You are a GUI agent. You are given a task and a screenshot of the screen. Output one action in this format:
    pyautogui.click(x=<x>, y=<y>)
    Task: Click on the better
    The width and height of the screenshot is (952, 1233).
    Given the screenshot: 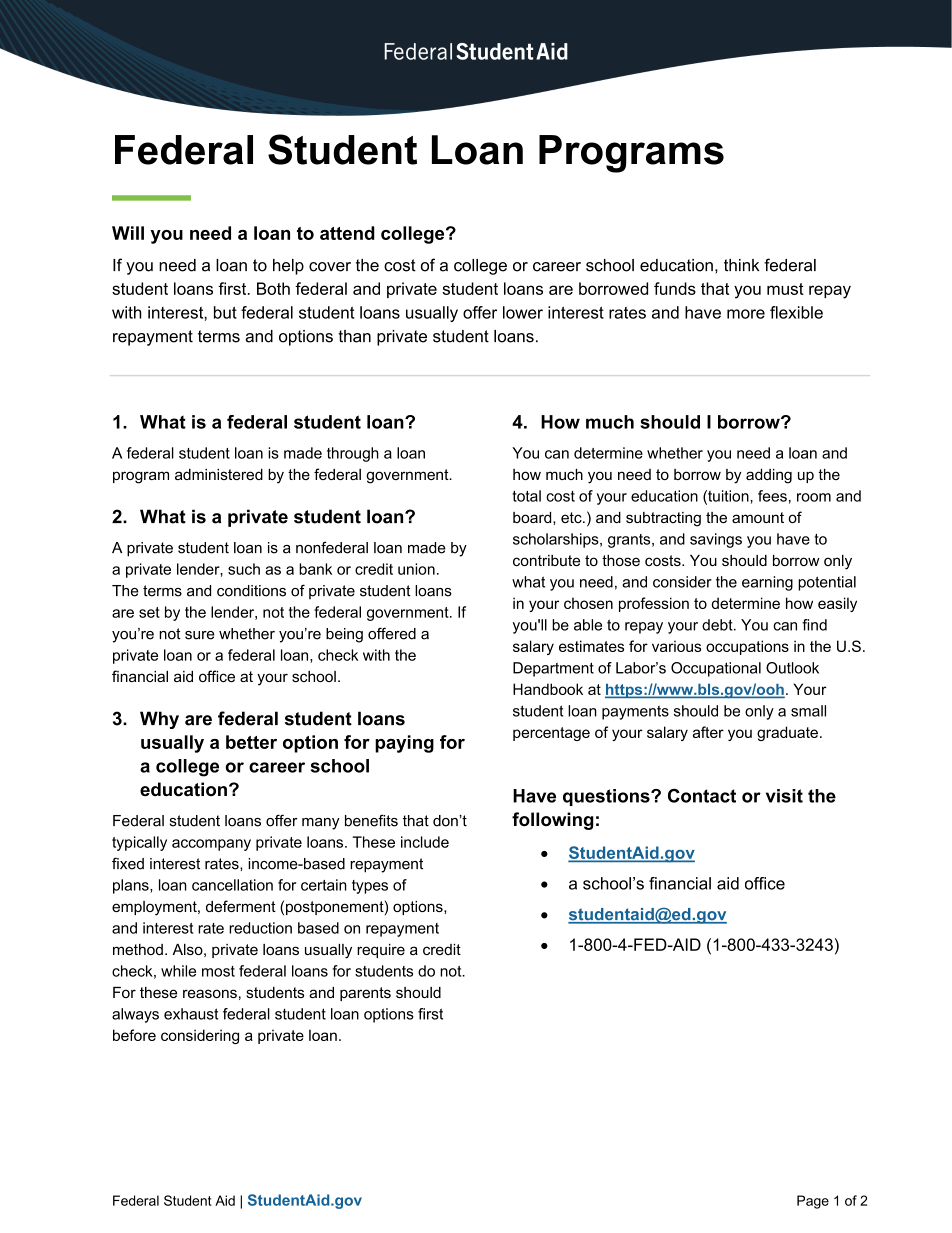 What is the action you would take?
    pyautogui.click(x=251, y=742)
